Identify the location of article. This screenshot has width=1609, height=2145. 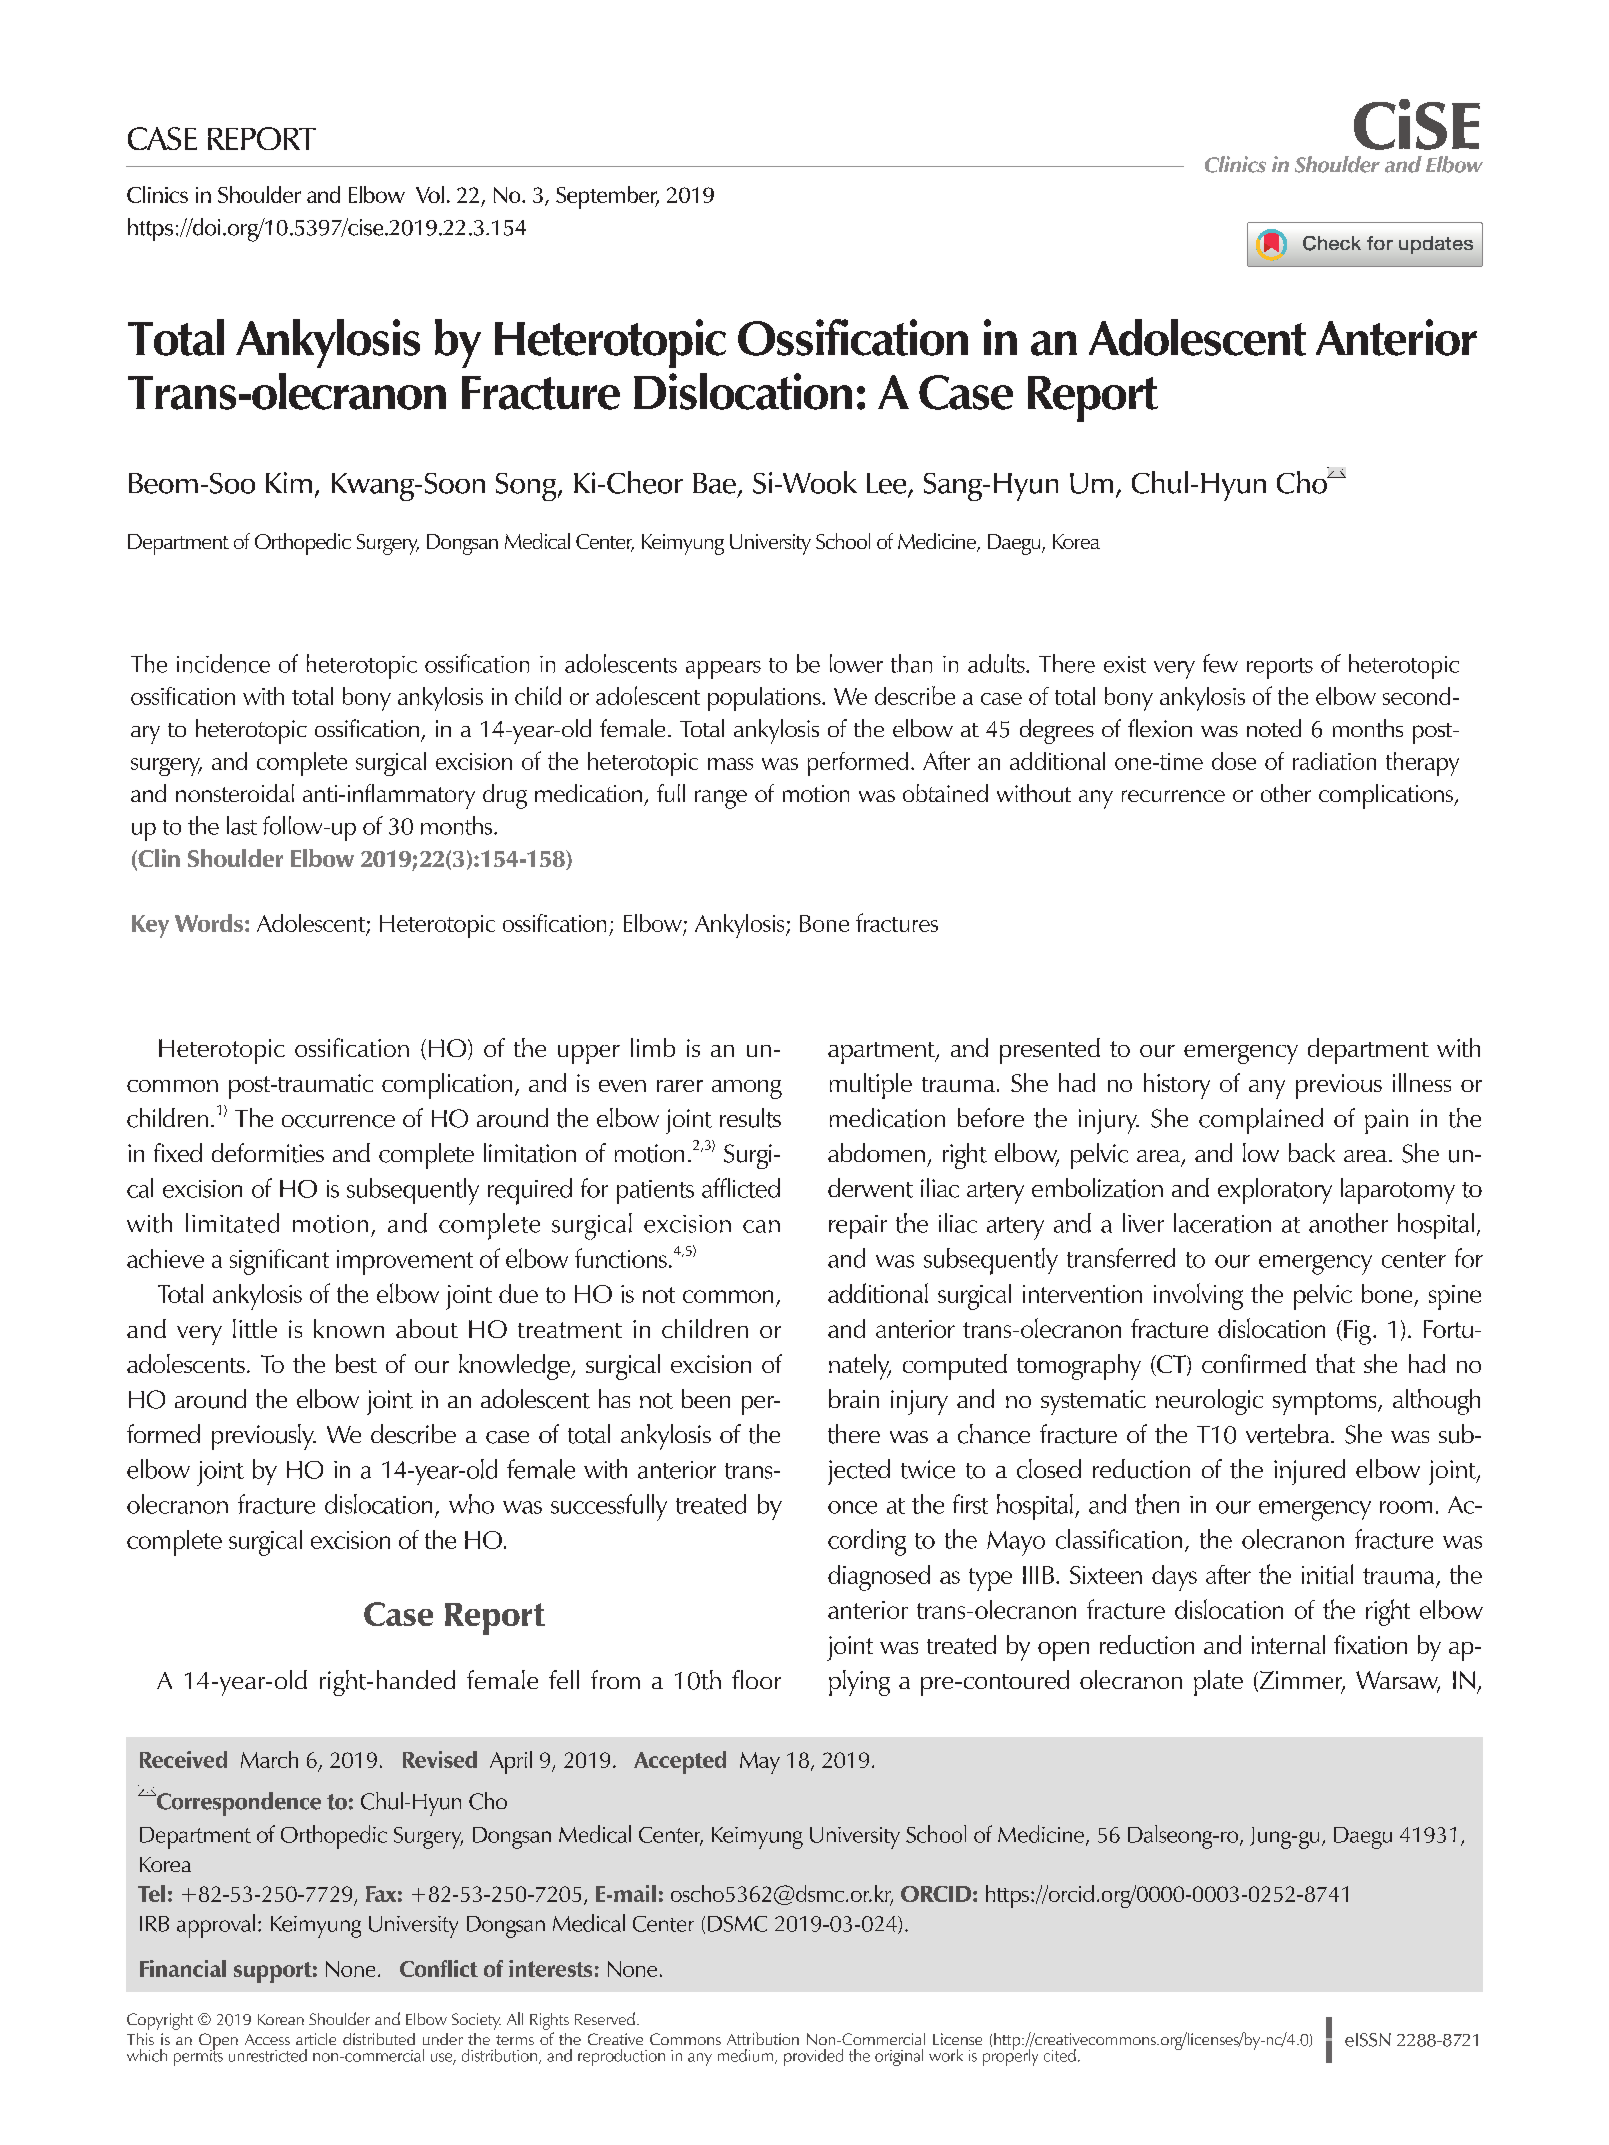
(316, 2039).
